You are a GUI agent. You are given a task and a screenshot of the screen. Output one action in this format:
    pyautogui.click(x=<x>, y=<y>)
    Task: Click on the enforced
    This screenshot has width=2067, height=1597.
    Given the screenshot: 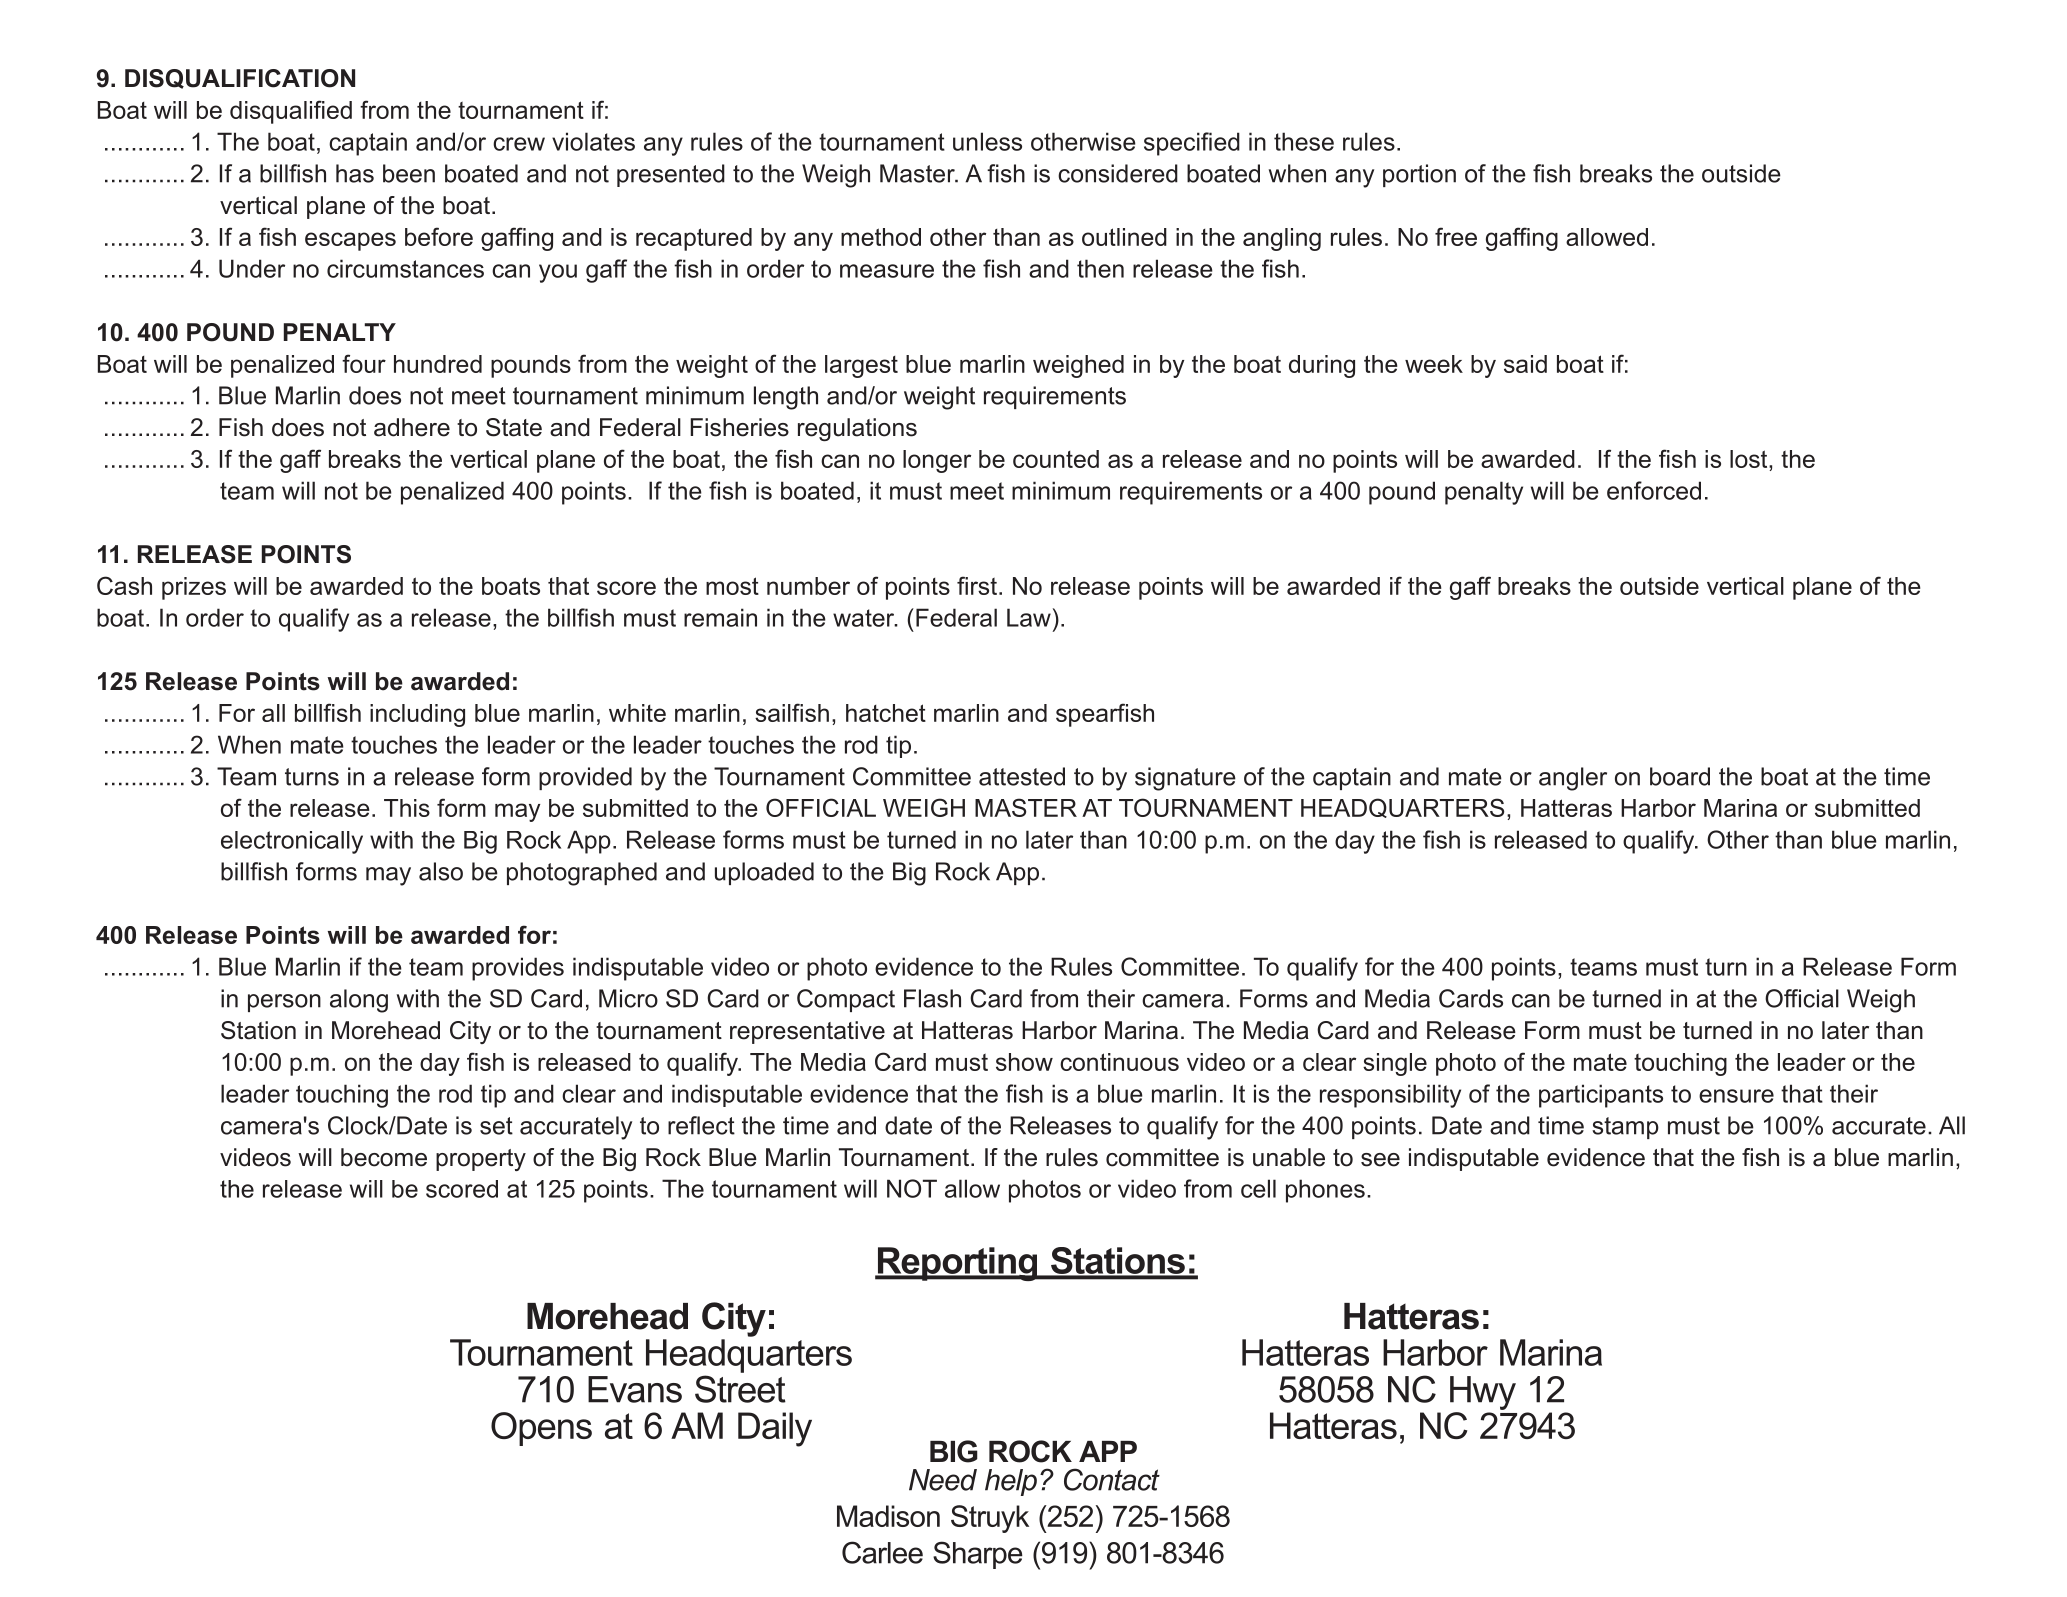 What is the action you would take?
    pyautogui.click(x=1654, y=490)
